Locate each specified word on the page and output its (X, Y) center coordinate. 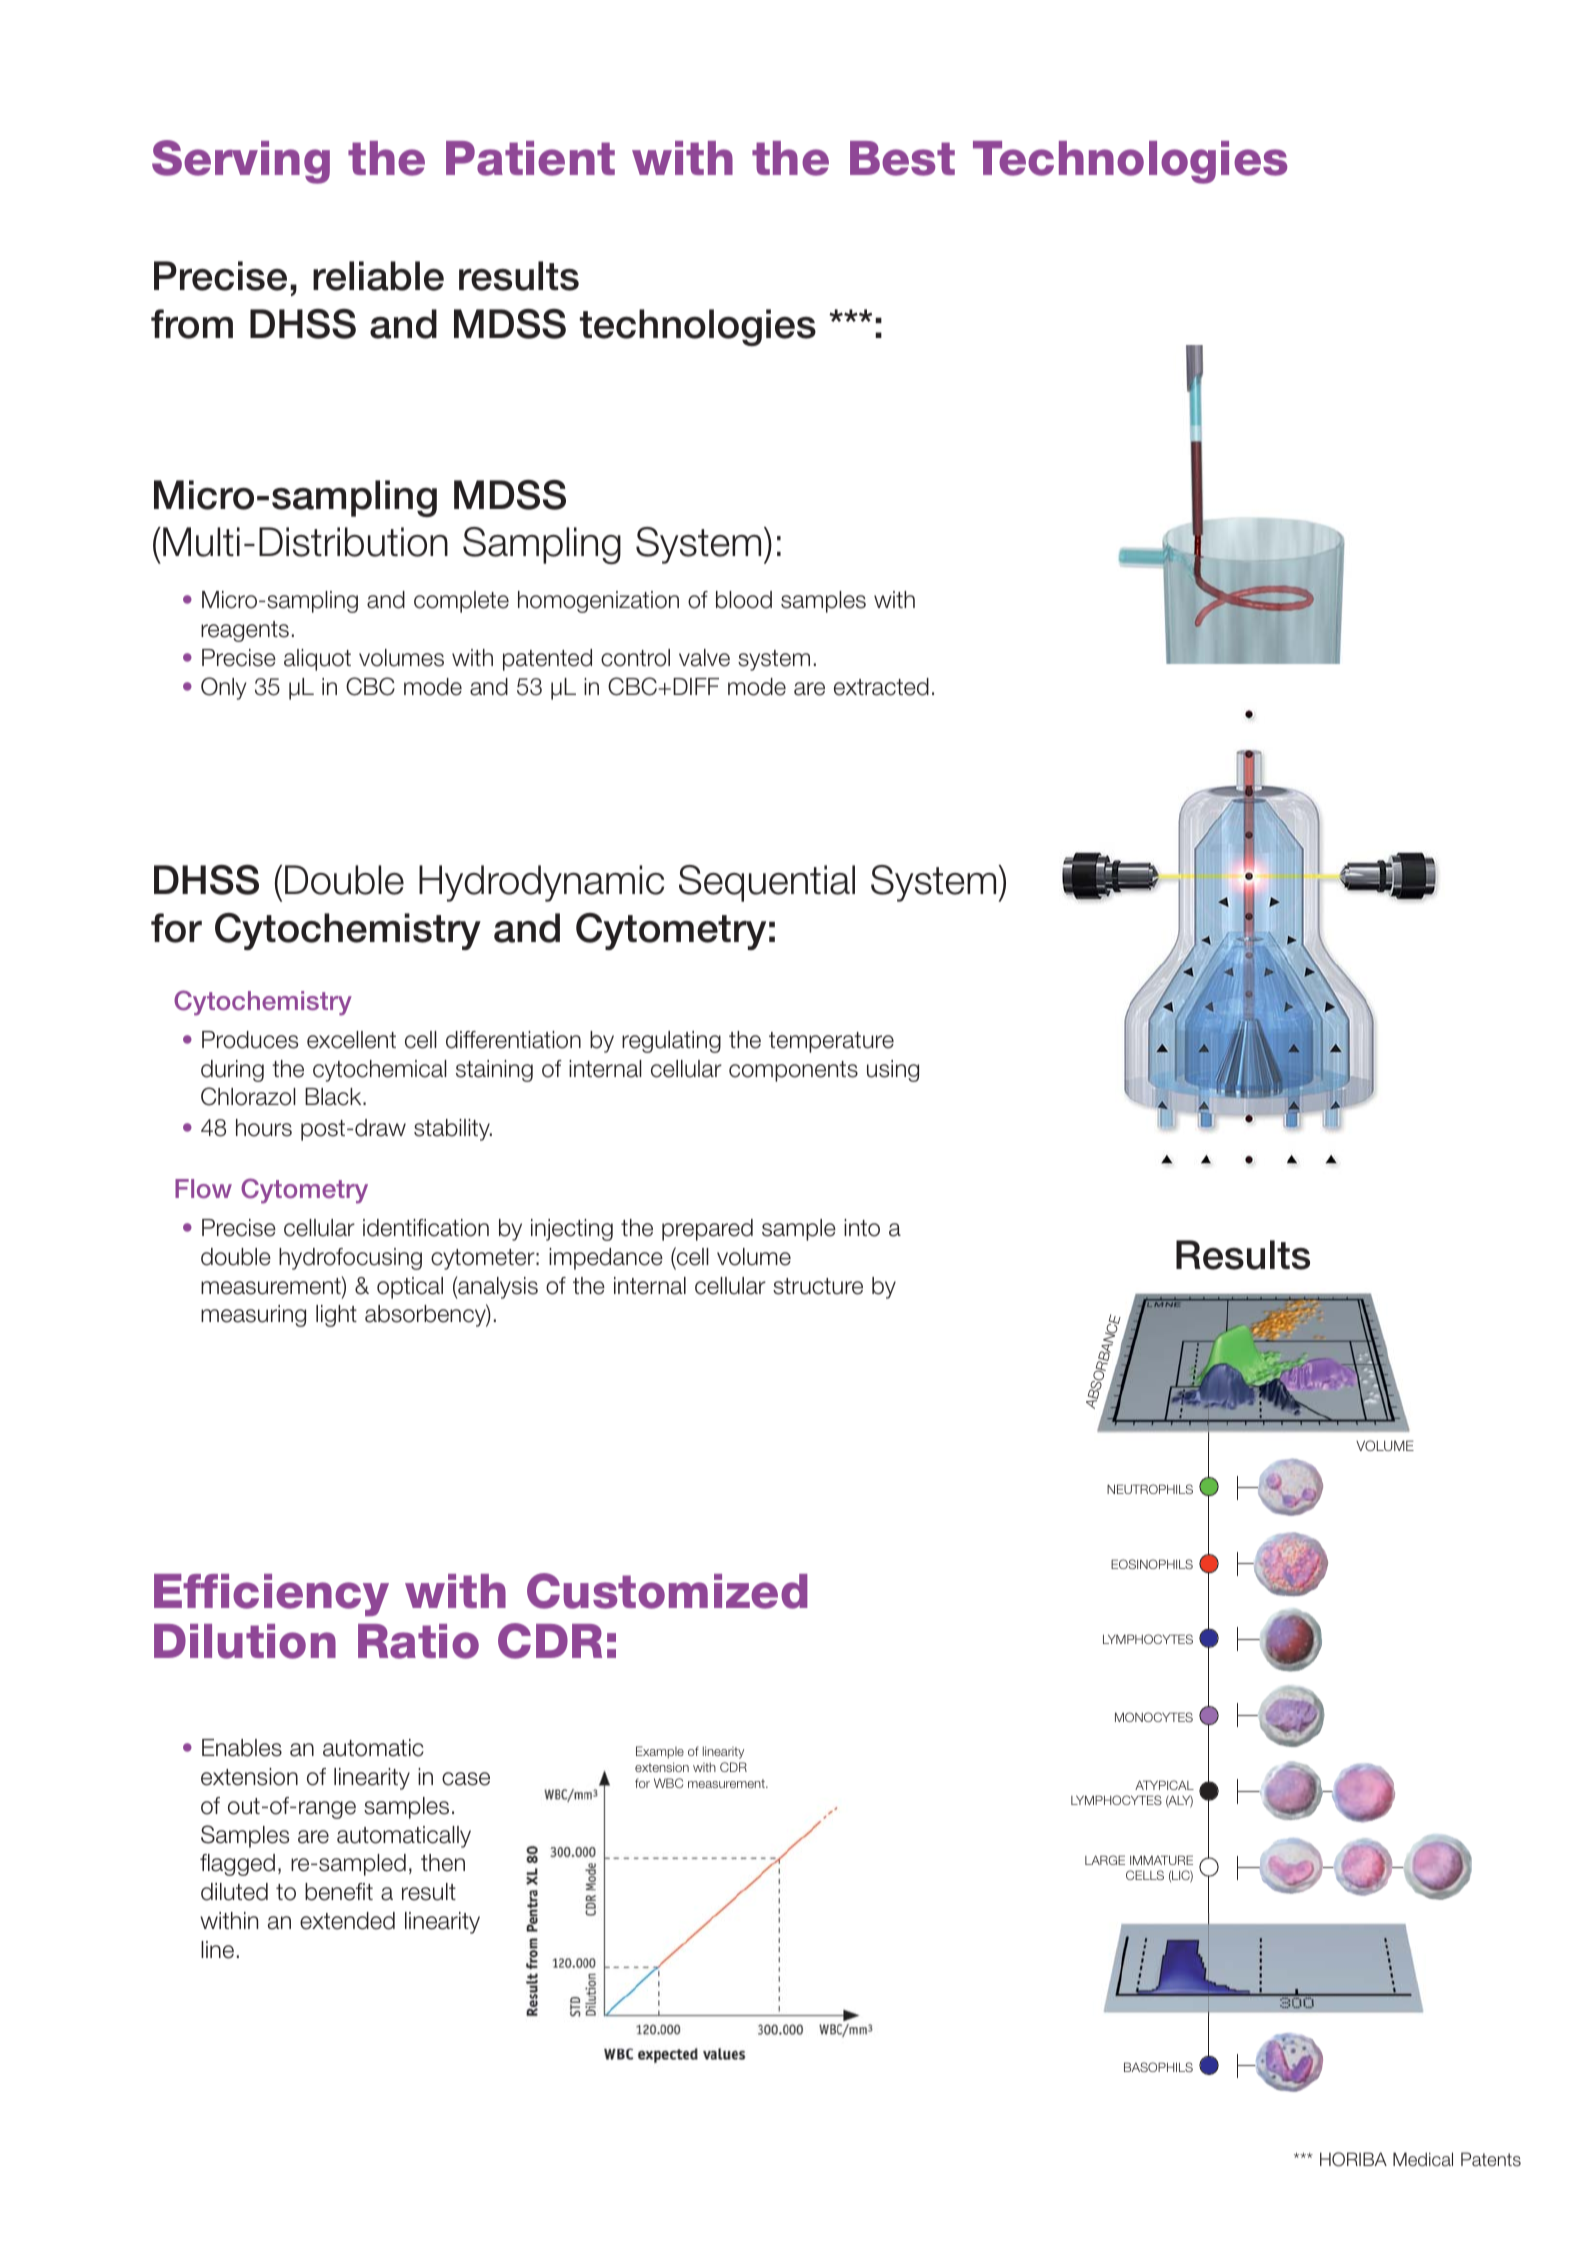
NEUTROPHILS (1150, 1489)
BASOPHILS (1158, 2067)
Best (902, 158)
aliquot (317, 660)
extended (347, 1921)
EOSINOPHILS (1152, 1564)
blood (744, 600)
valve (704, 658)
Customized (667, 1591)
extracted (881, 687)
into (862, 1228)
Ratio (418, 1641)
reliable (378, 276)
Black (334, 1097)
